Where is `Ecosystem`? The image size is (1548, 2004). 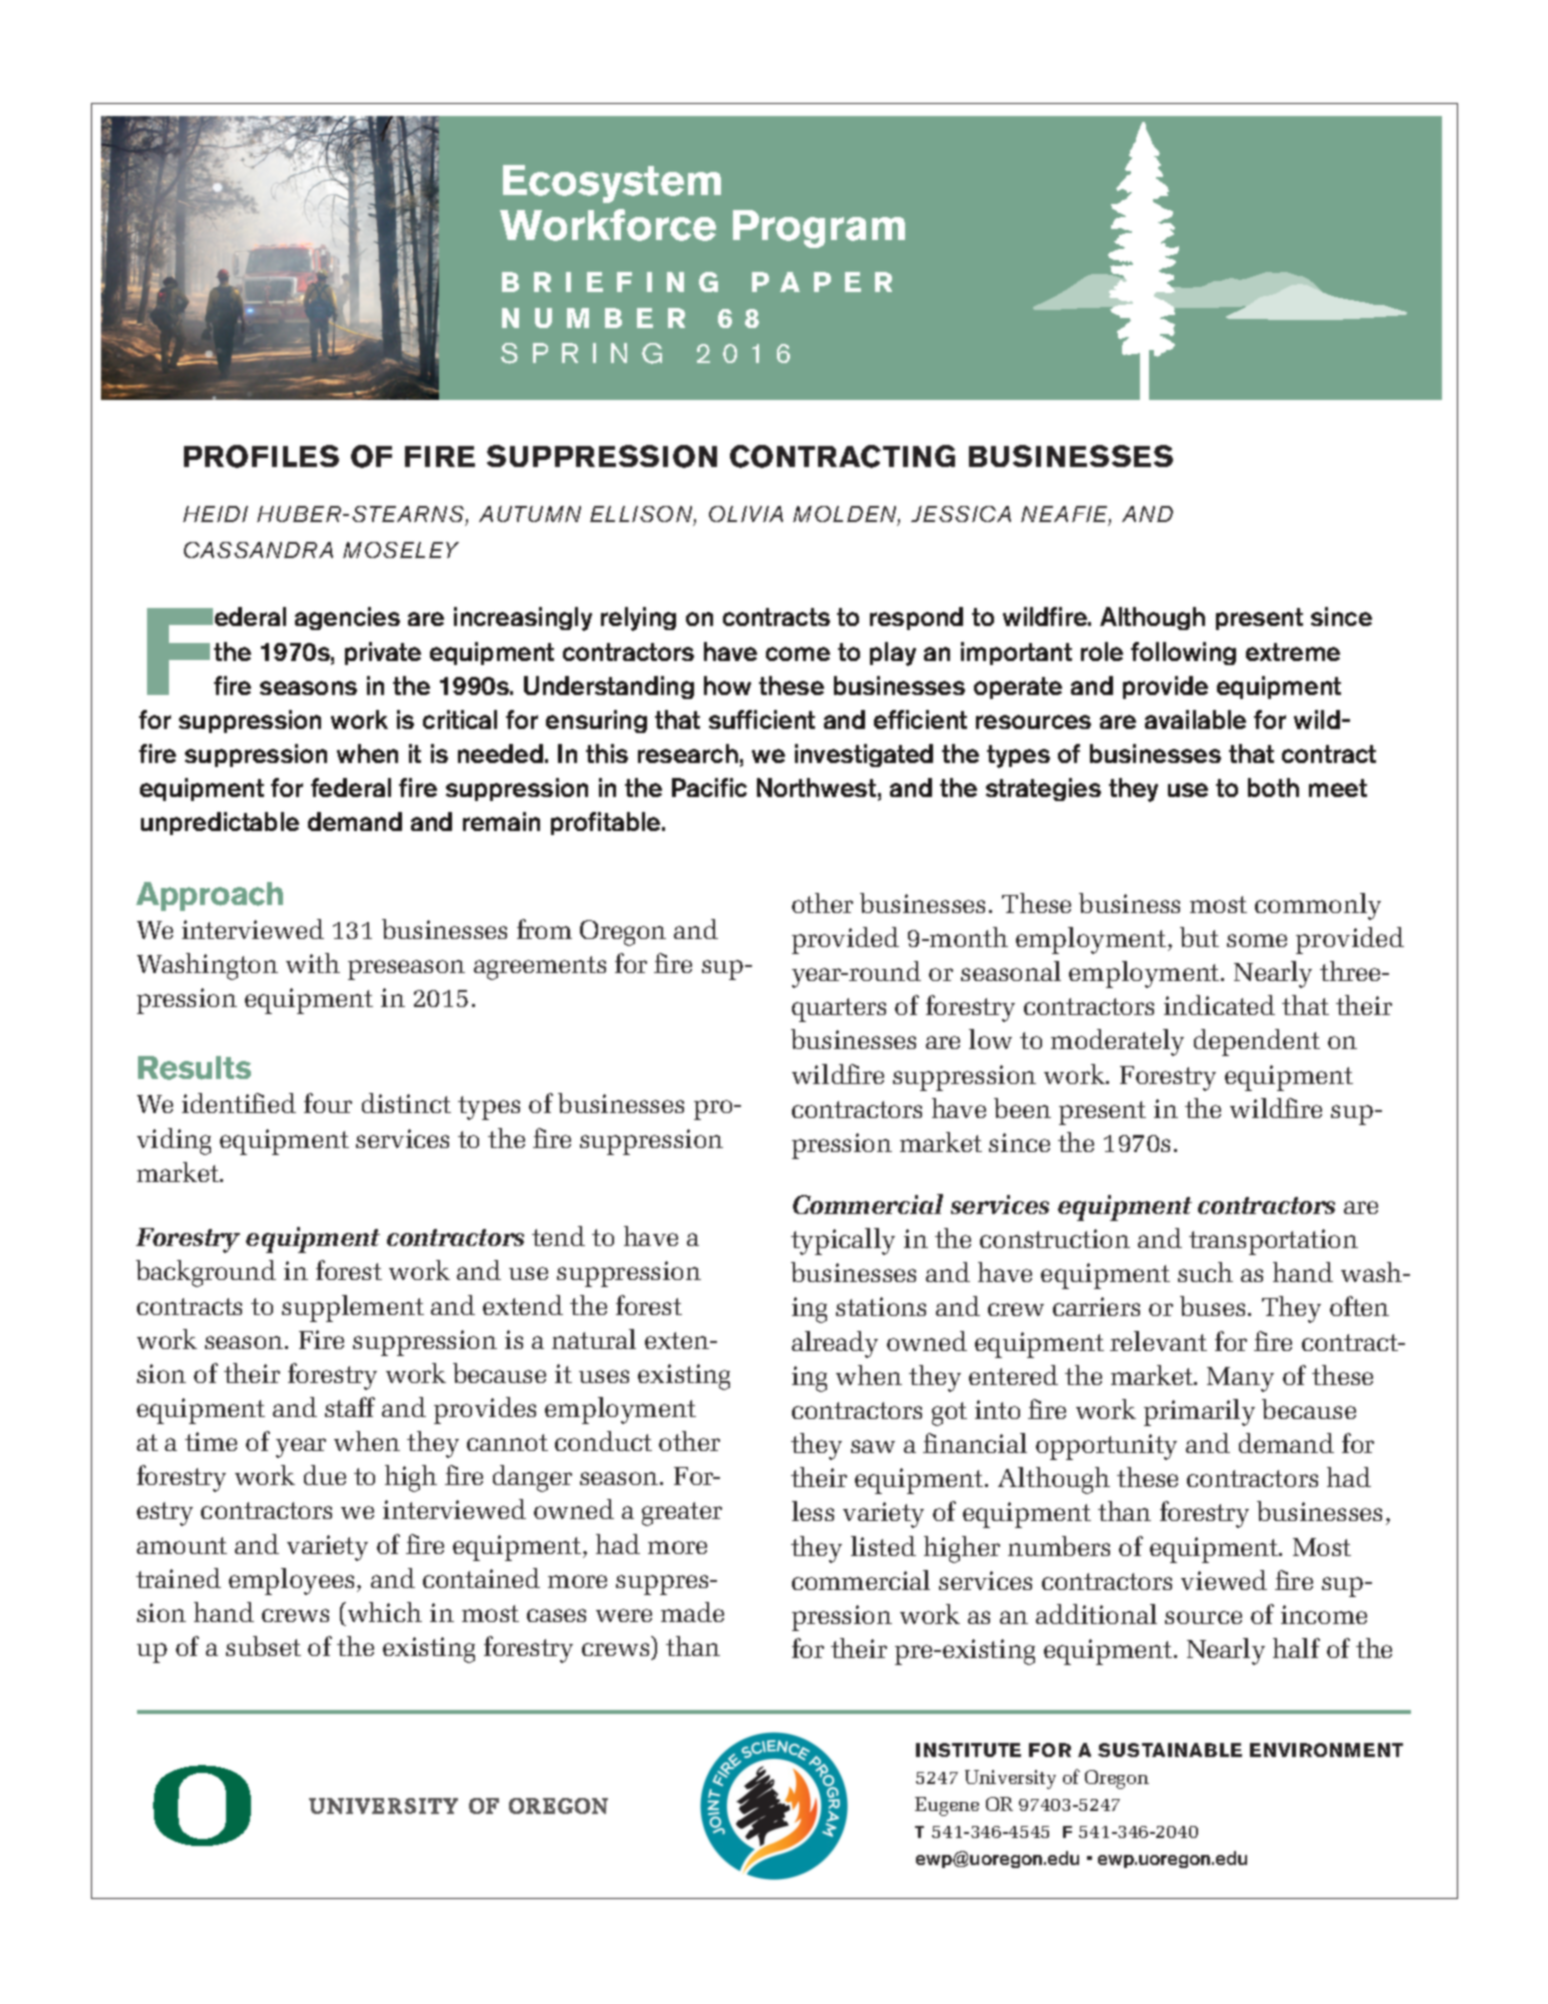
Ecosystem is located at coordinates (612, 184).
